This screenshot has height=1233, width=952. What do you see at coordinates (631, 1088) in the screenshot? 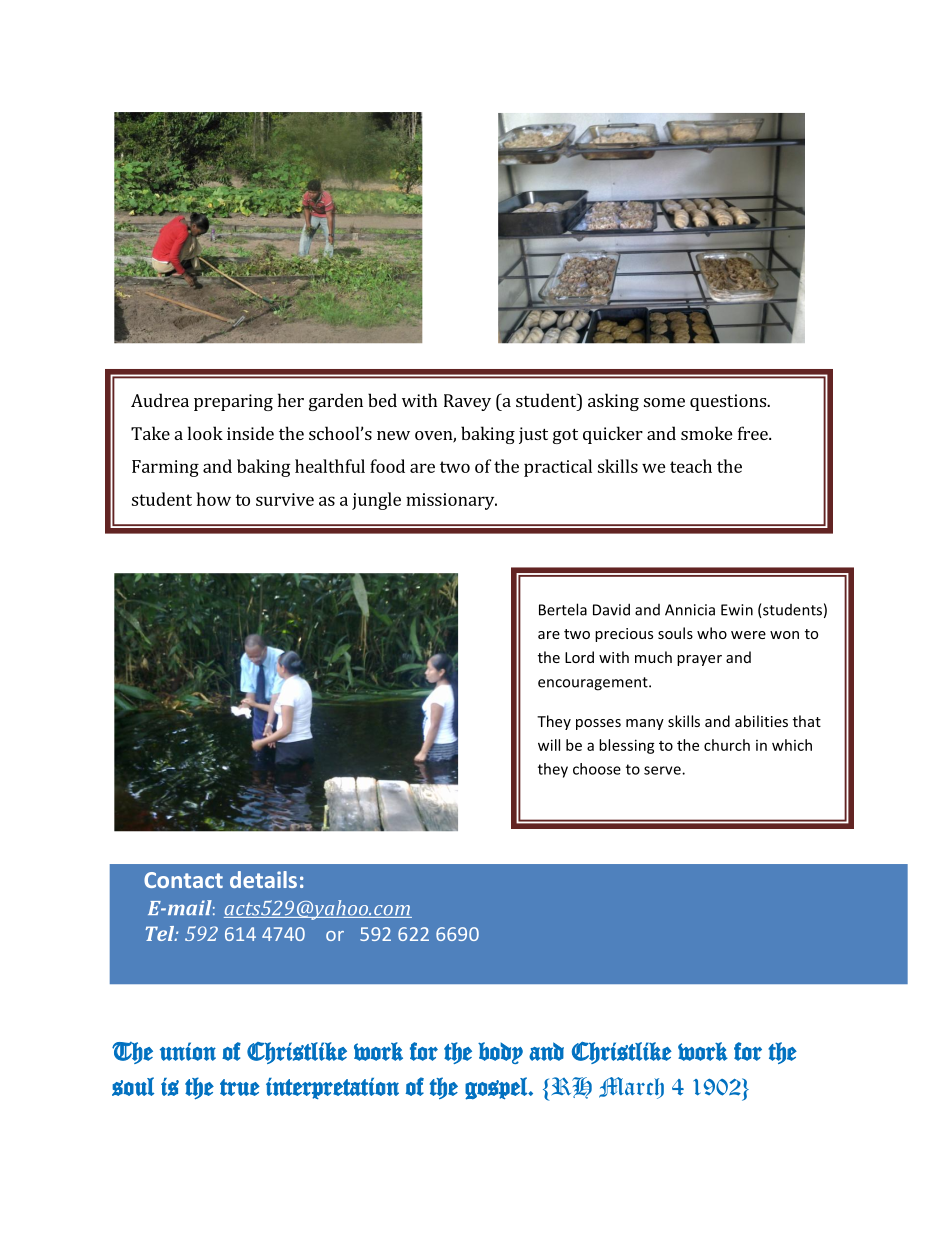
I see `March` at bounding box center [631, 1088].
